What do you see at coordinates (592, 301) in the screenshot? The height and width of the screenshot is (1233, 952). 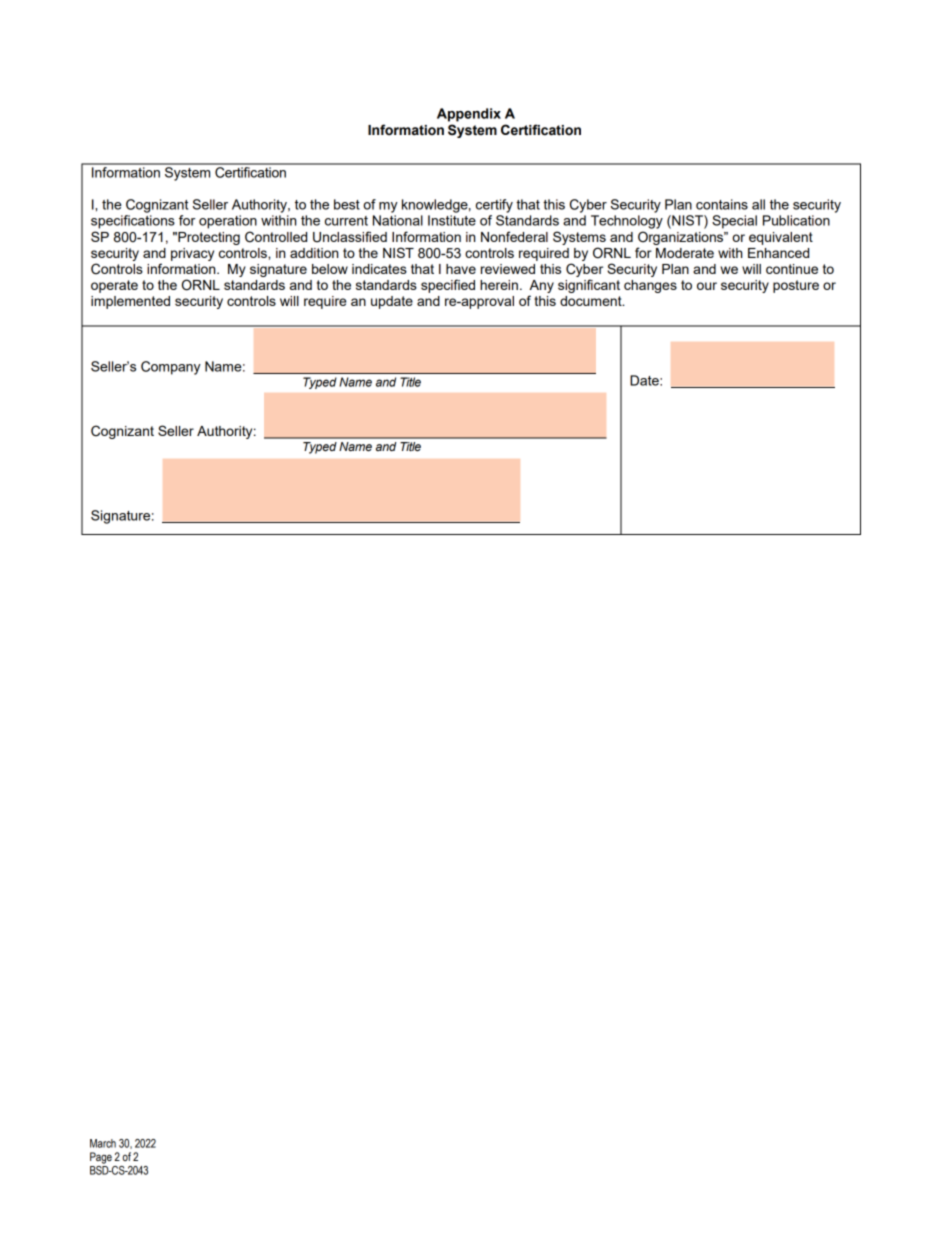 I see `document` at bounding box center [592, 301].
